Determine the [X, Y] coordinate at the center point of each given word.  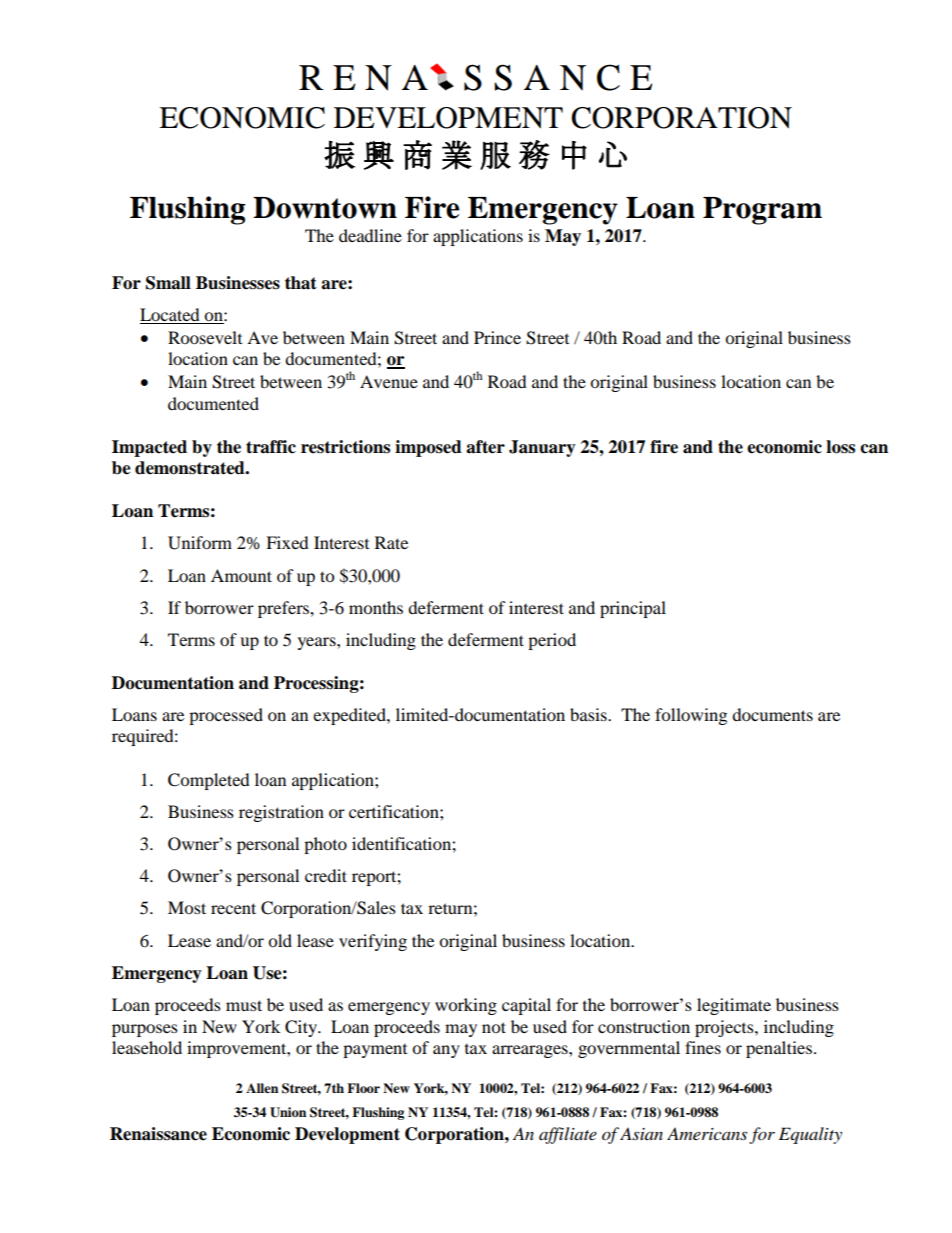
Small [168, 283]
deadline [370, 235]
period [552, 641]
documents [772, 714]
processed [226, 716]
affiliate [568, 1135]
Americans [707, 1133]
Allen [262, 1088]
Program [762, 211]
